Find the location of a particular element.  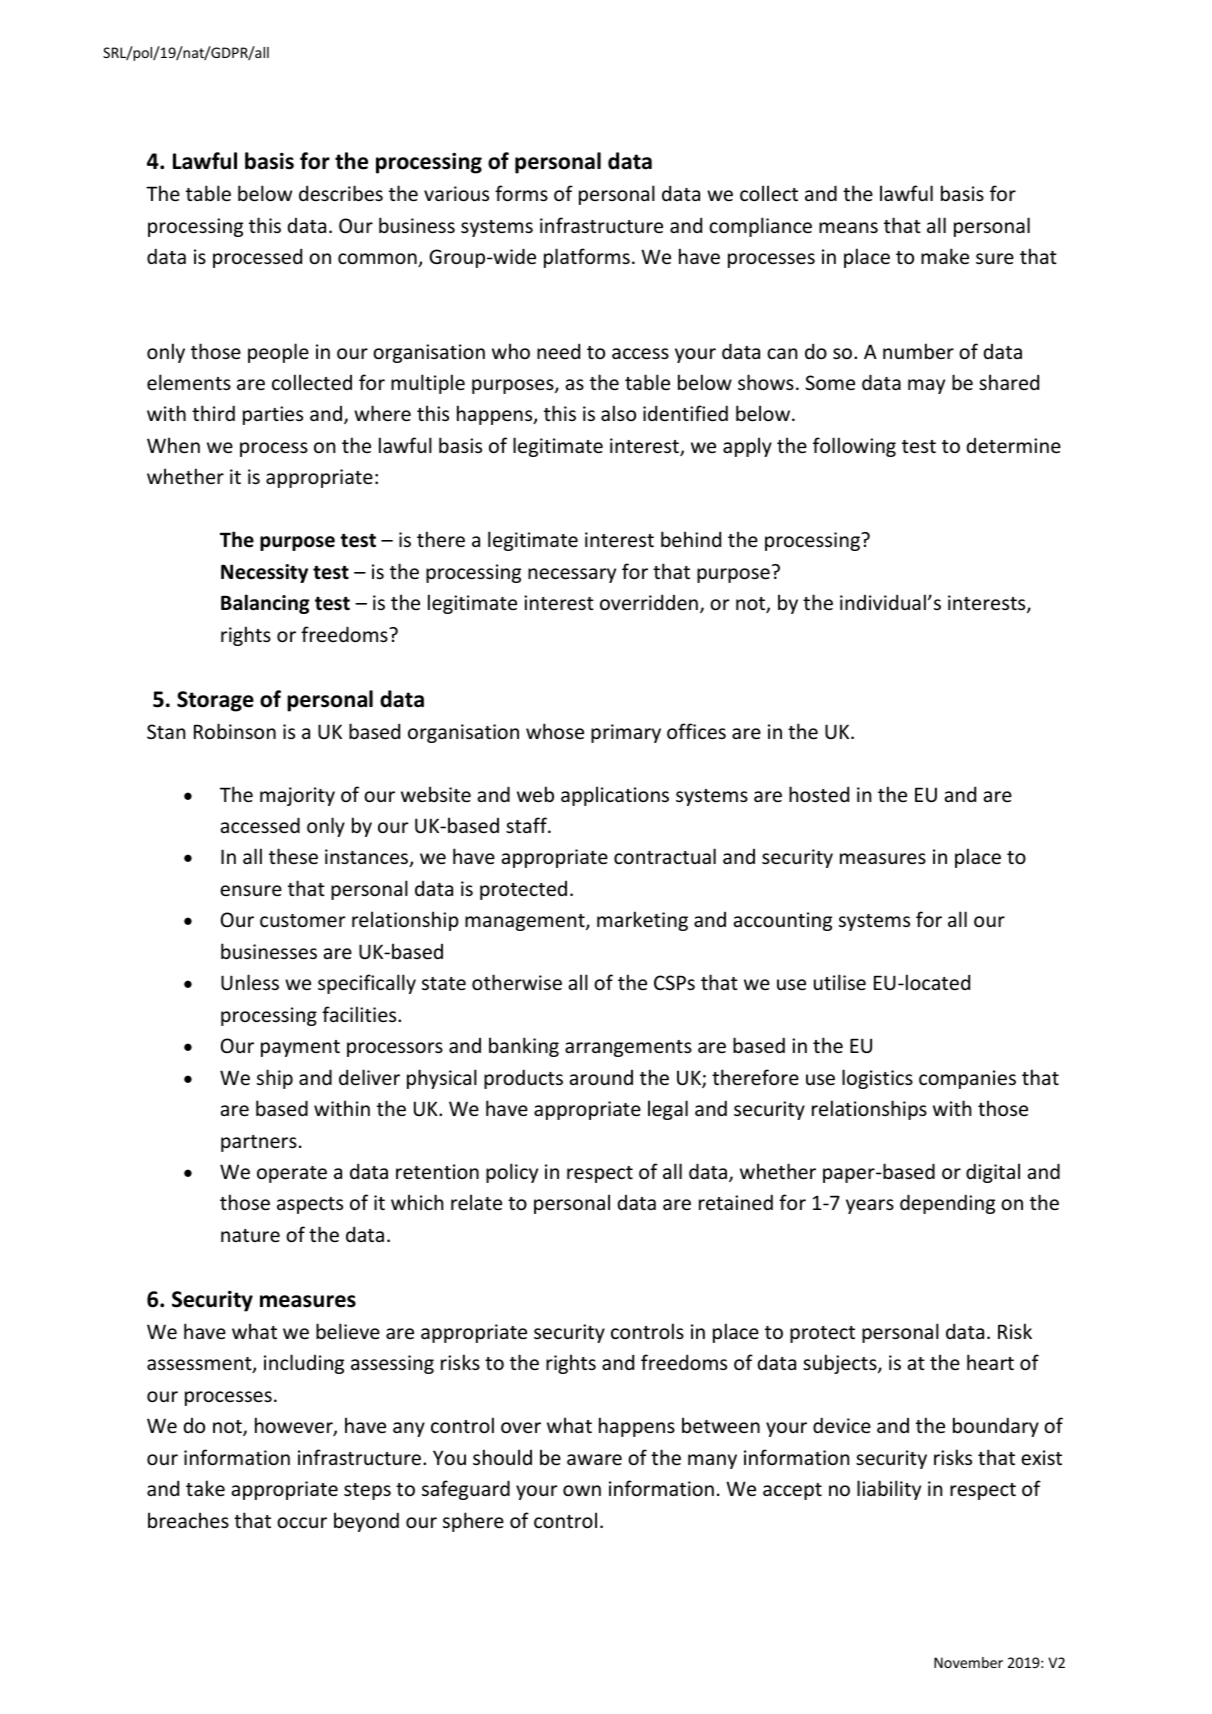

customer is located at coordinates (303, 920).
